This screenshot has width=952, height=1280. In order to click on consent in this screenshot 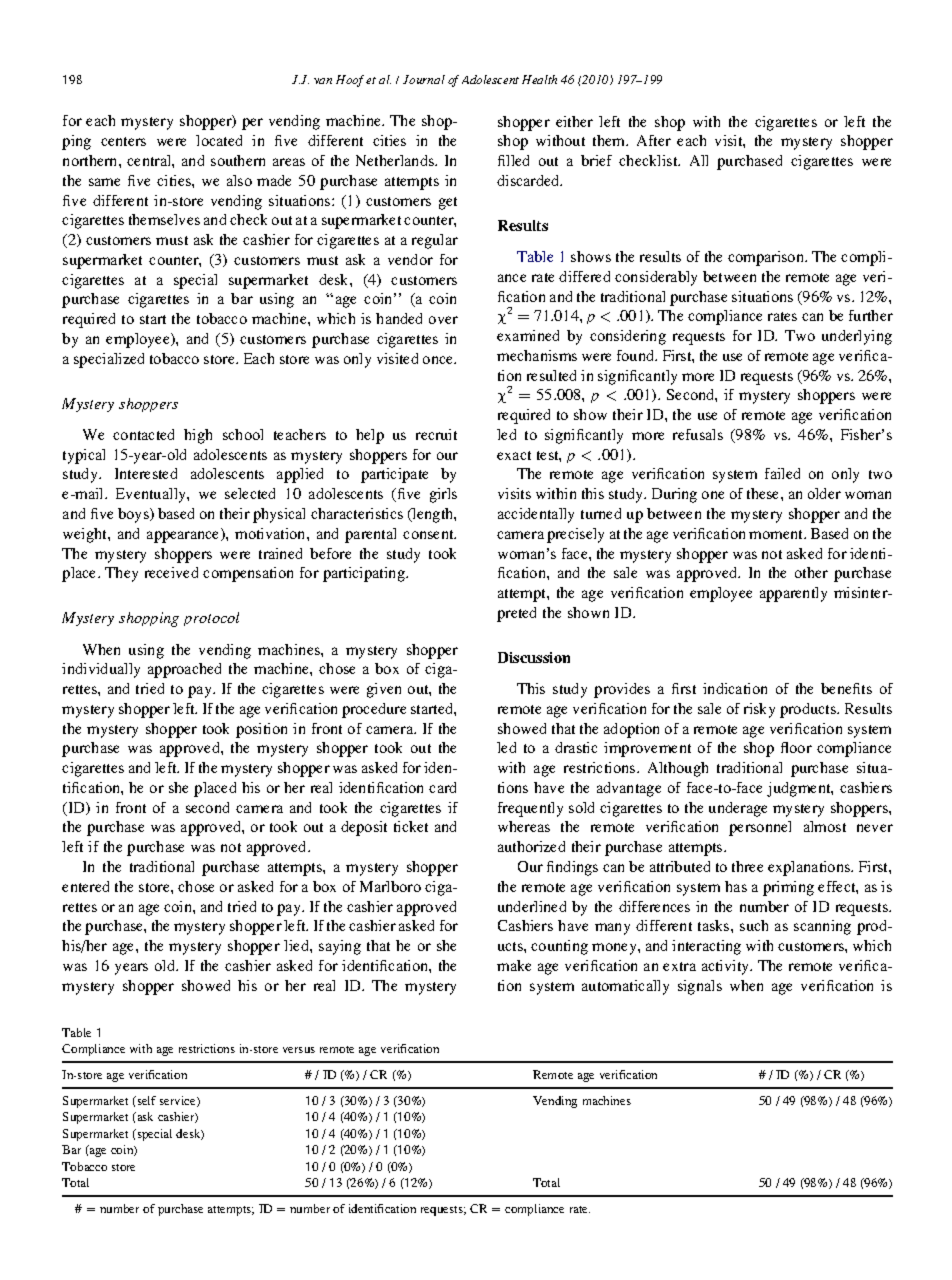, I will do `click(429, 534)`.
